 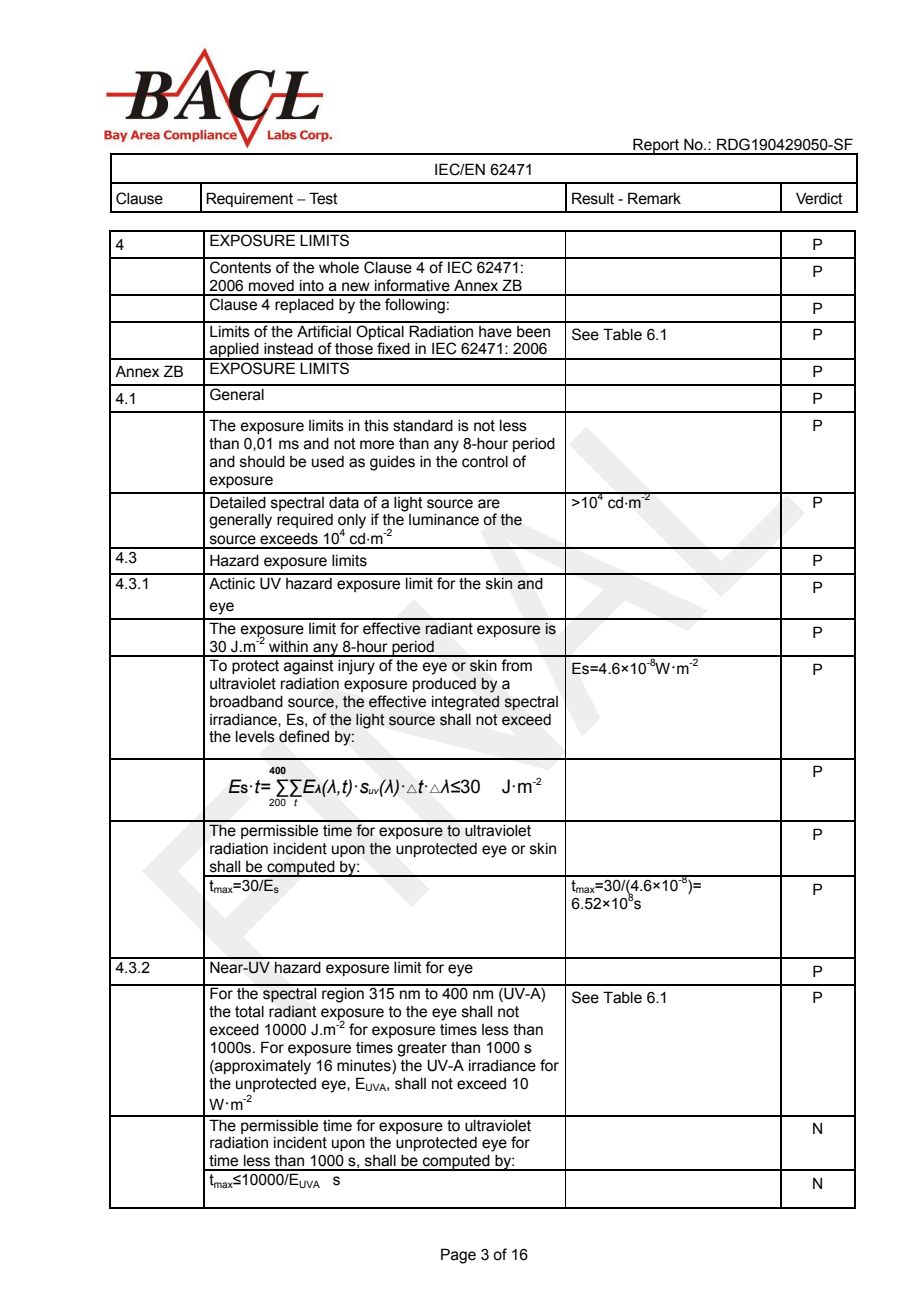 What do you see at coordinates (819, 198) in the screenshot?
I see `Verdict` at bounding box center [819, 198].
